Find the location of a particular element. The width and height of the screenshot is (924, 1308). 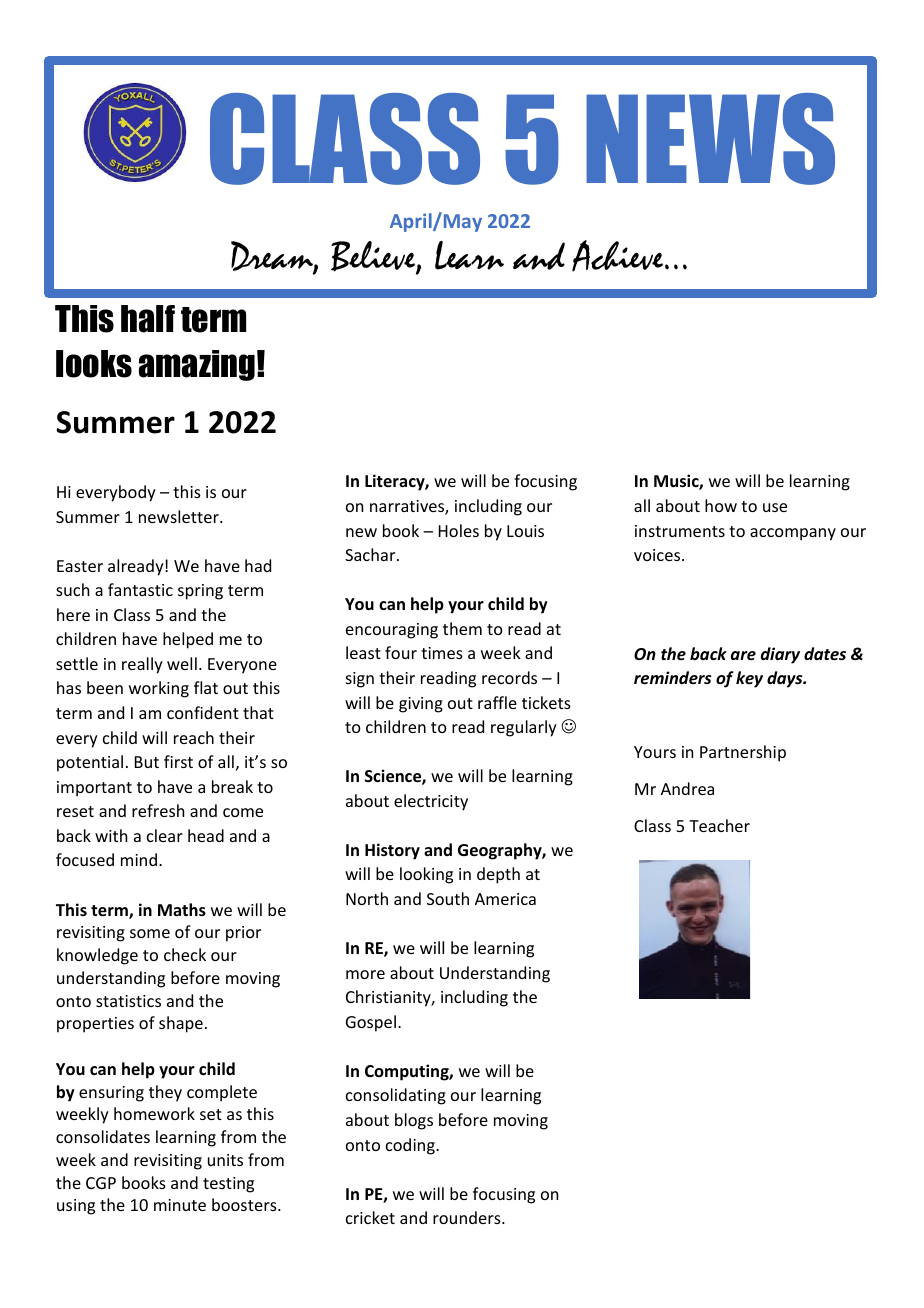

Teacher is located at coordinates (719, 825).
